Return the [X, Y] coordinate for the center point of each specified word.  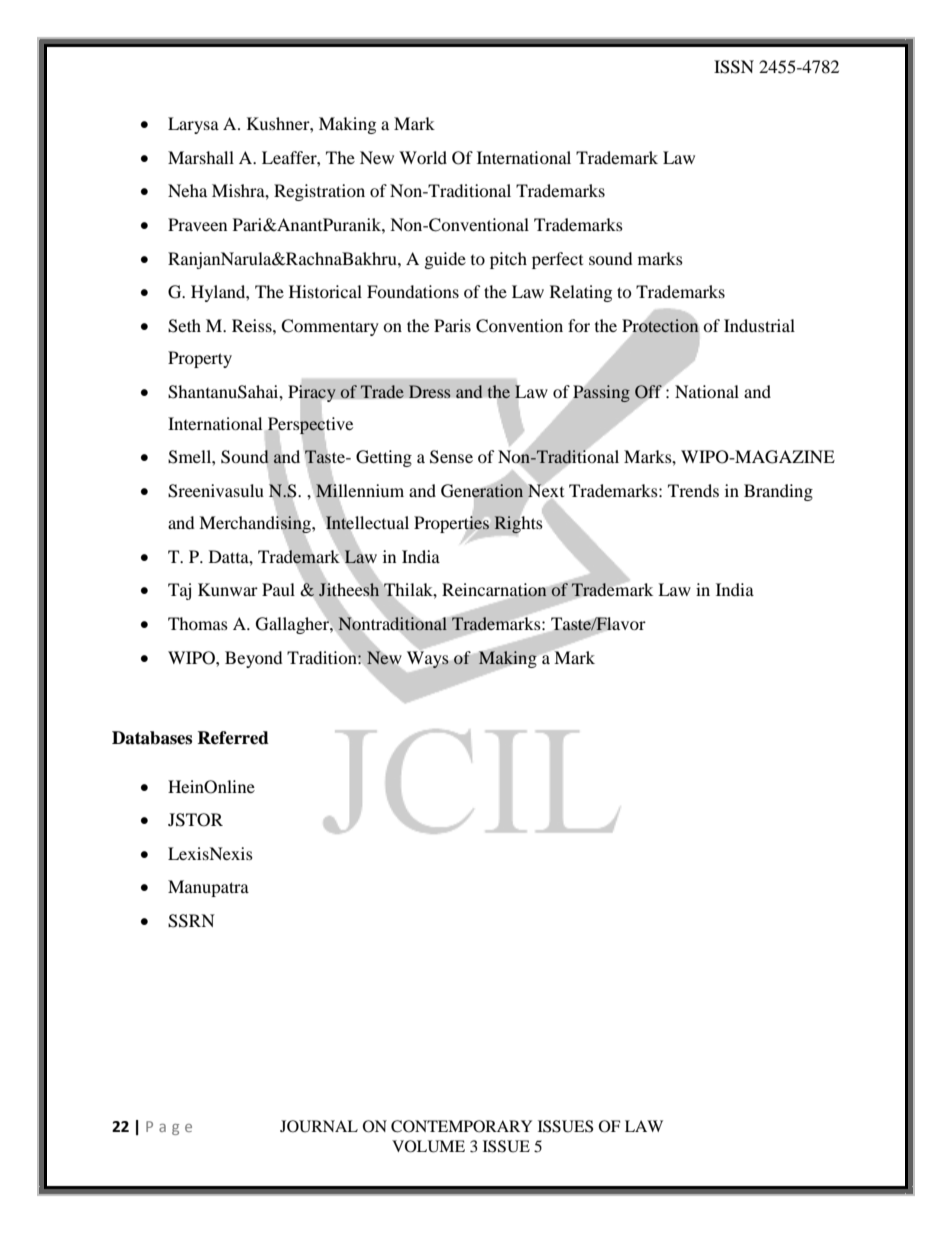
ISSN [734, 67]
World [423, 157]
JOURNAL [319, 1126]
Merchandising [256, 525]
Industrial [759, 325]
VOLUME [428, 1146]
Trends [693, 490]
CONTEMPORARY [461, 1126]
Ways [428, 659]
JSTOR [195, 820]
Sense [451, 457]
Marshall [201, 157]
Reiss [253, 325]
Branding [778, 492]
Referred [233, 738]
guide [445, 260]
